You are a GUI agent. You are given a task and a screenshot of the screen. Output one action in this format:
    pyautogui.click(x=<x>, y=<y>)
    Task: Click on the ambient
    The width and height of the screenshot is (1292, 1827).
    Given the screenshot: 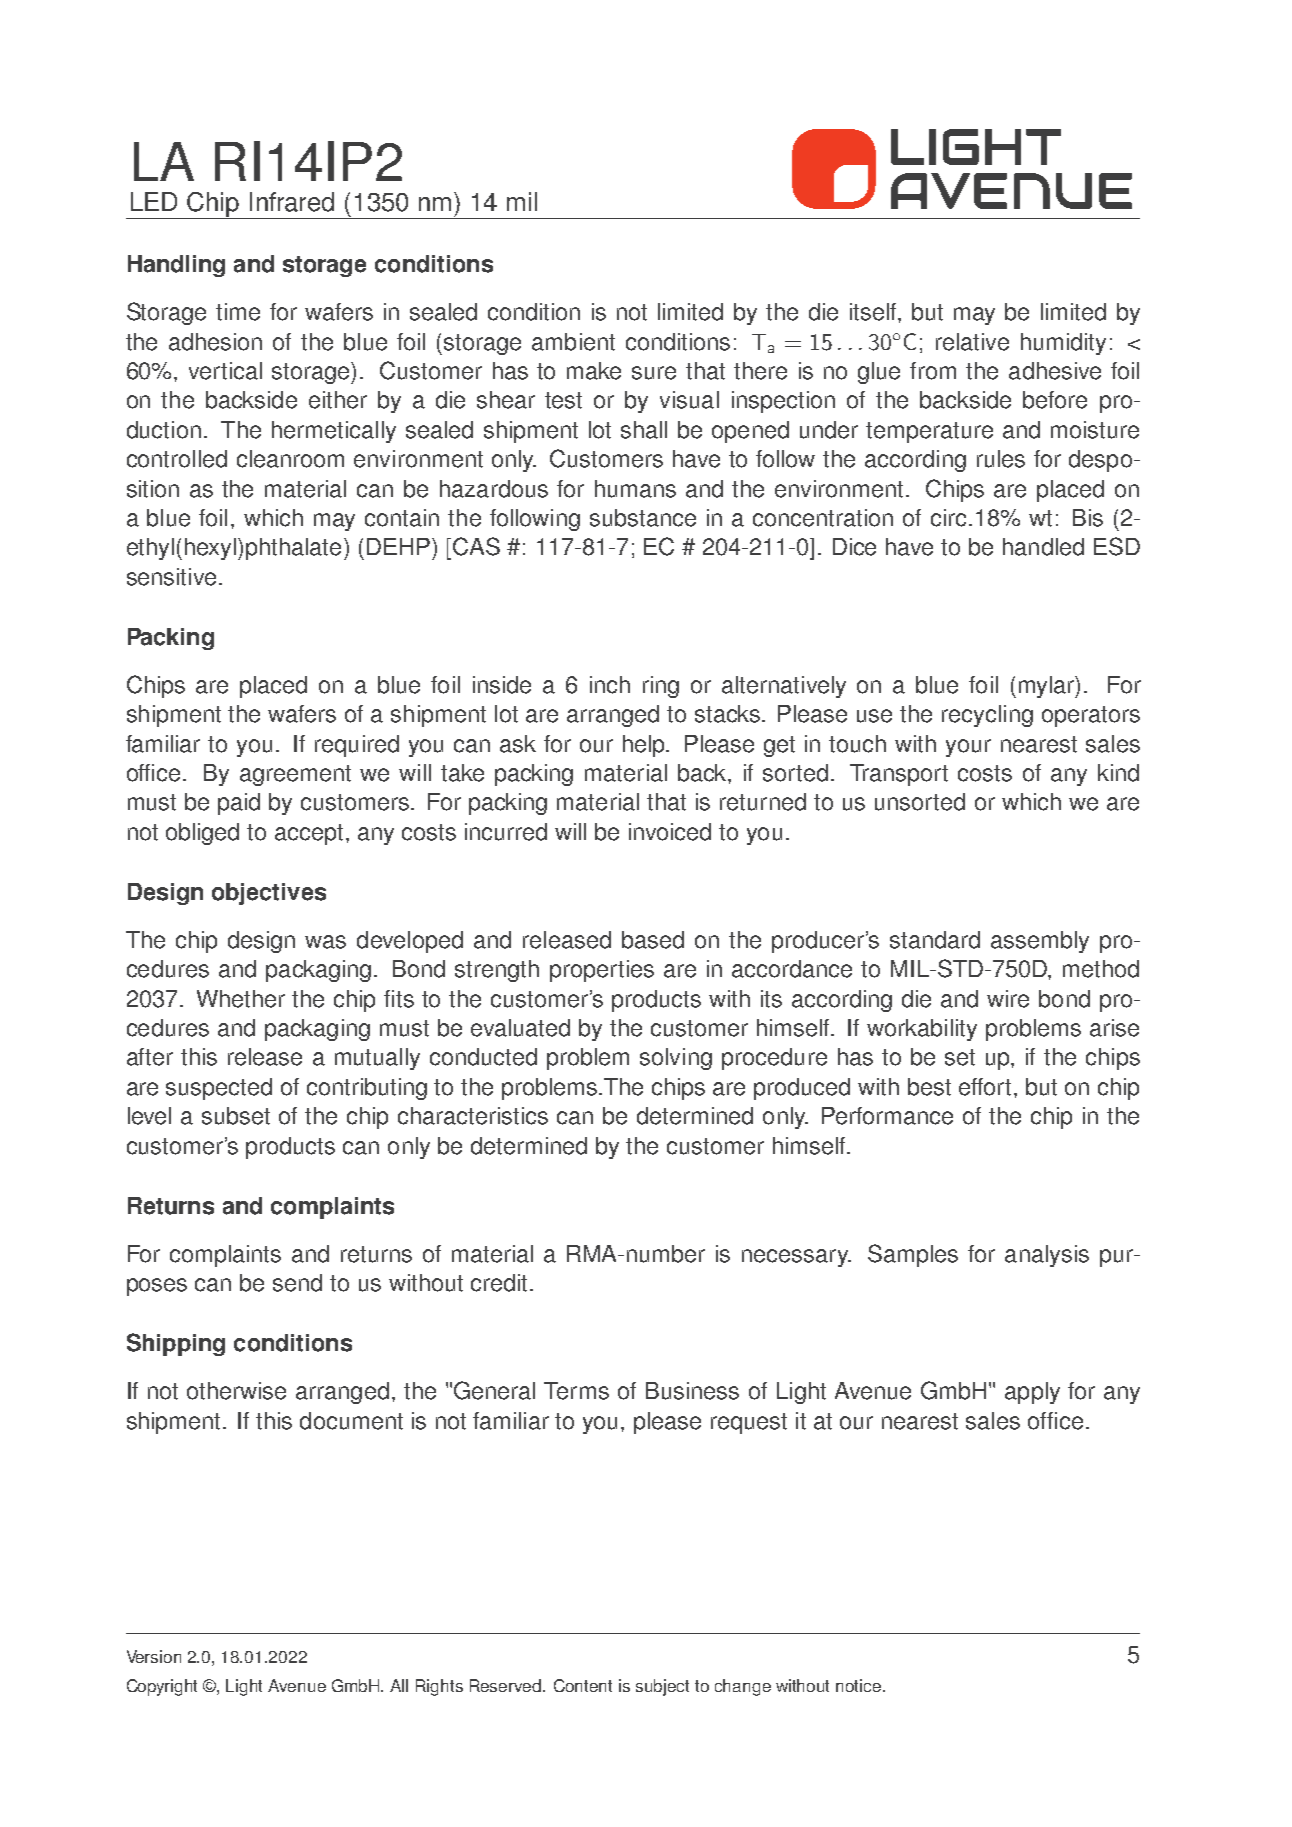 What is the action you would take?
    pyautogui.click(x=573, y=342)
